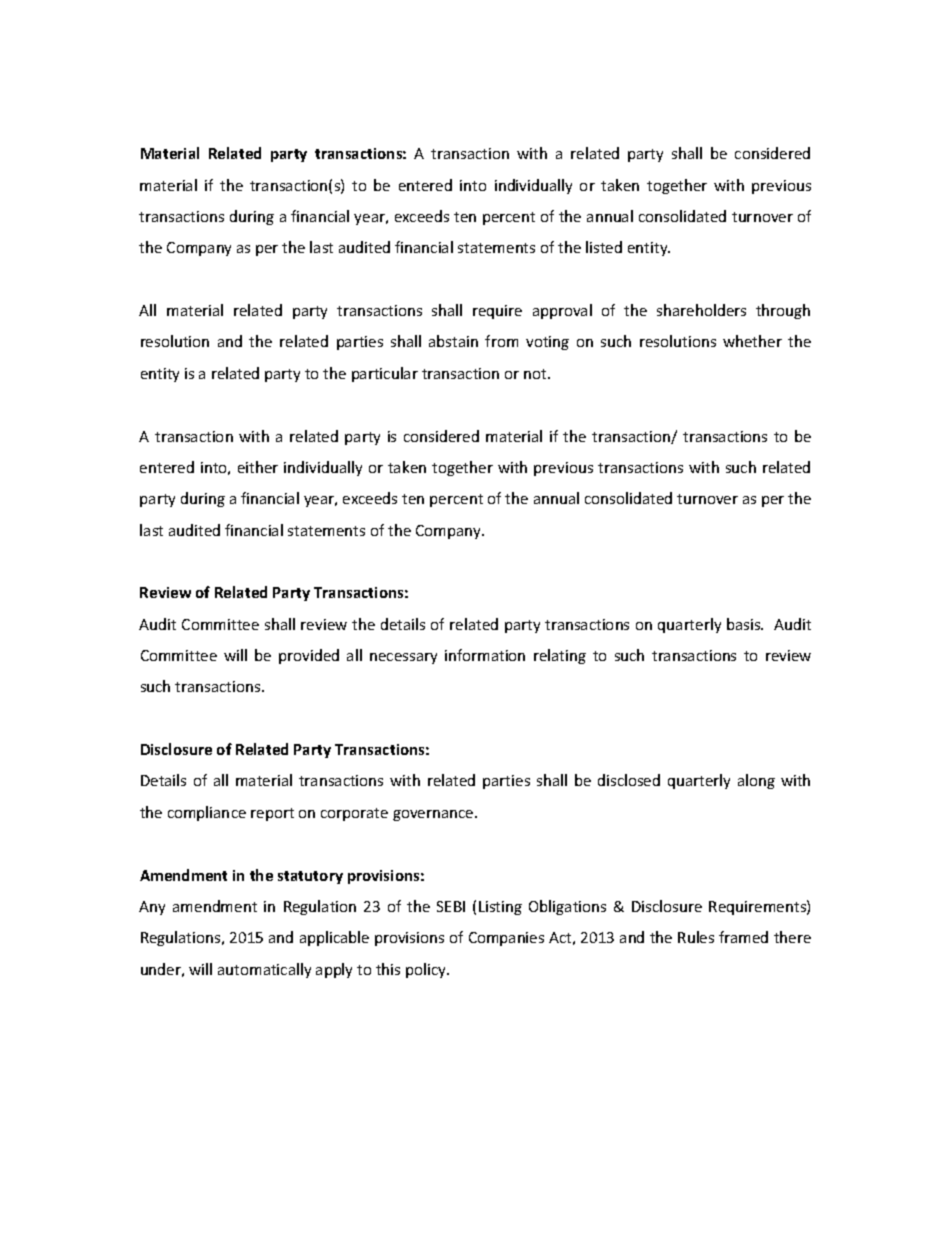 The image size is (952, 1233). Describe the element at coordinates (745, 624) in the image. I see `basis` at that location.
